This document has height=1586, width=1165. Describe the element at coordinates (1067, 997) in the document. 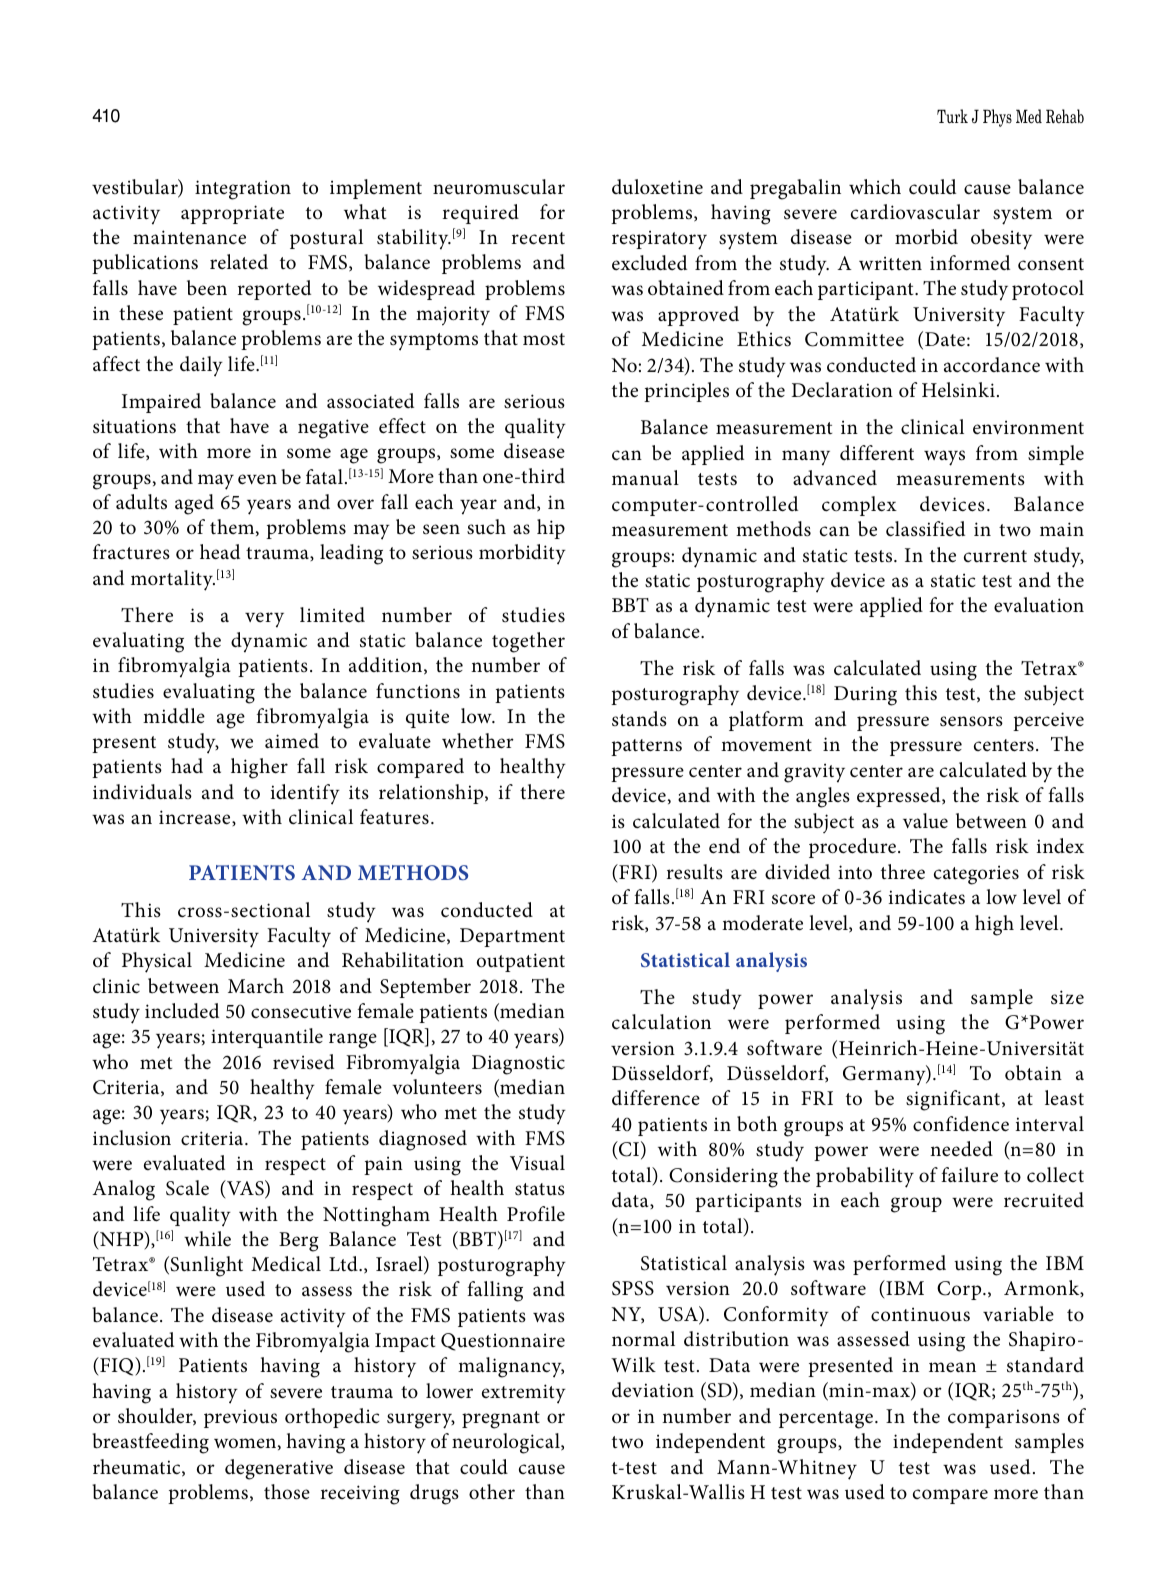

I see `size` at that location.
